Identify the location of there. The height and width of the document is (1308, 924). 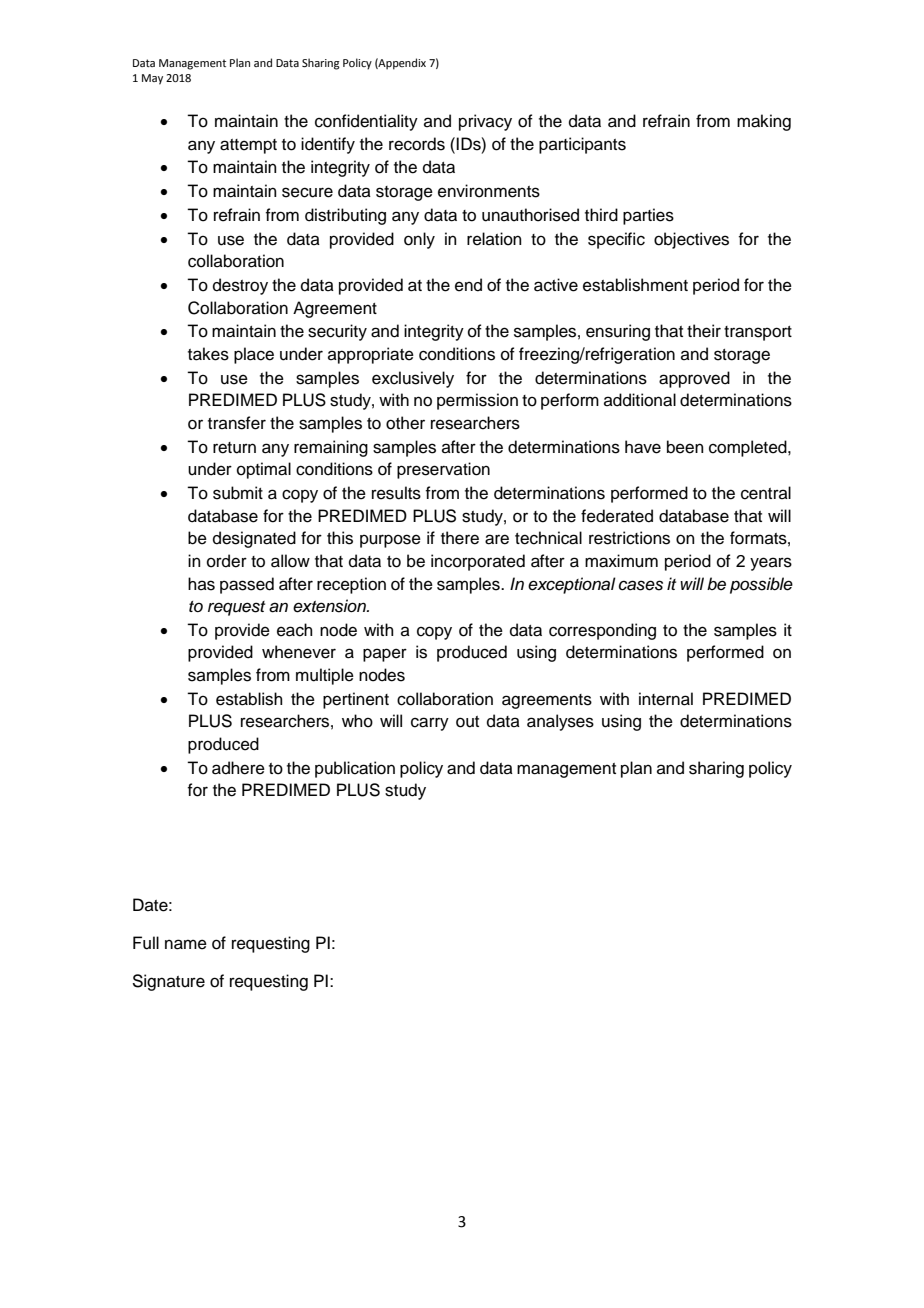
(460, 538).
